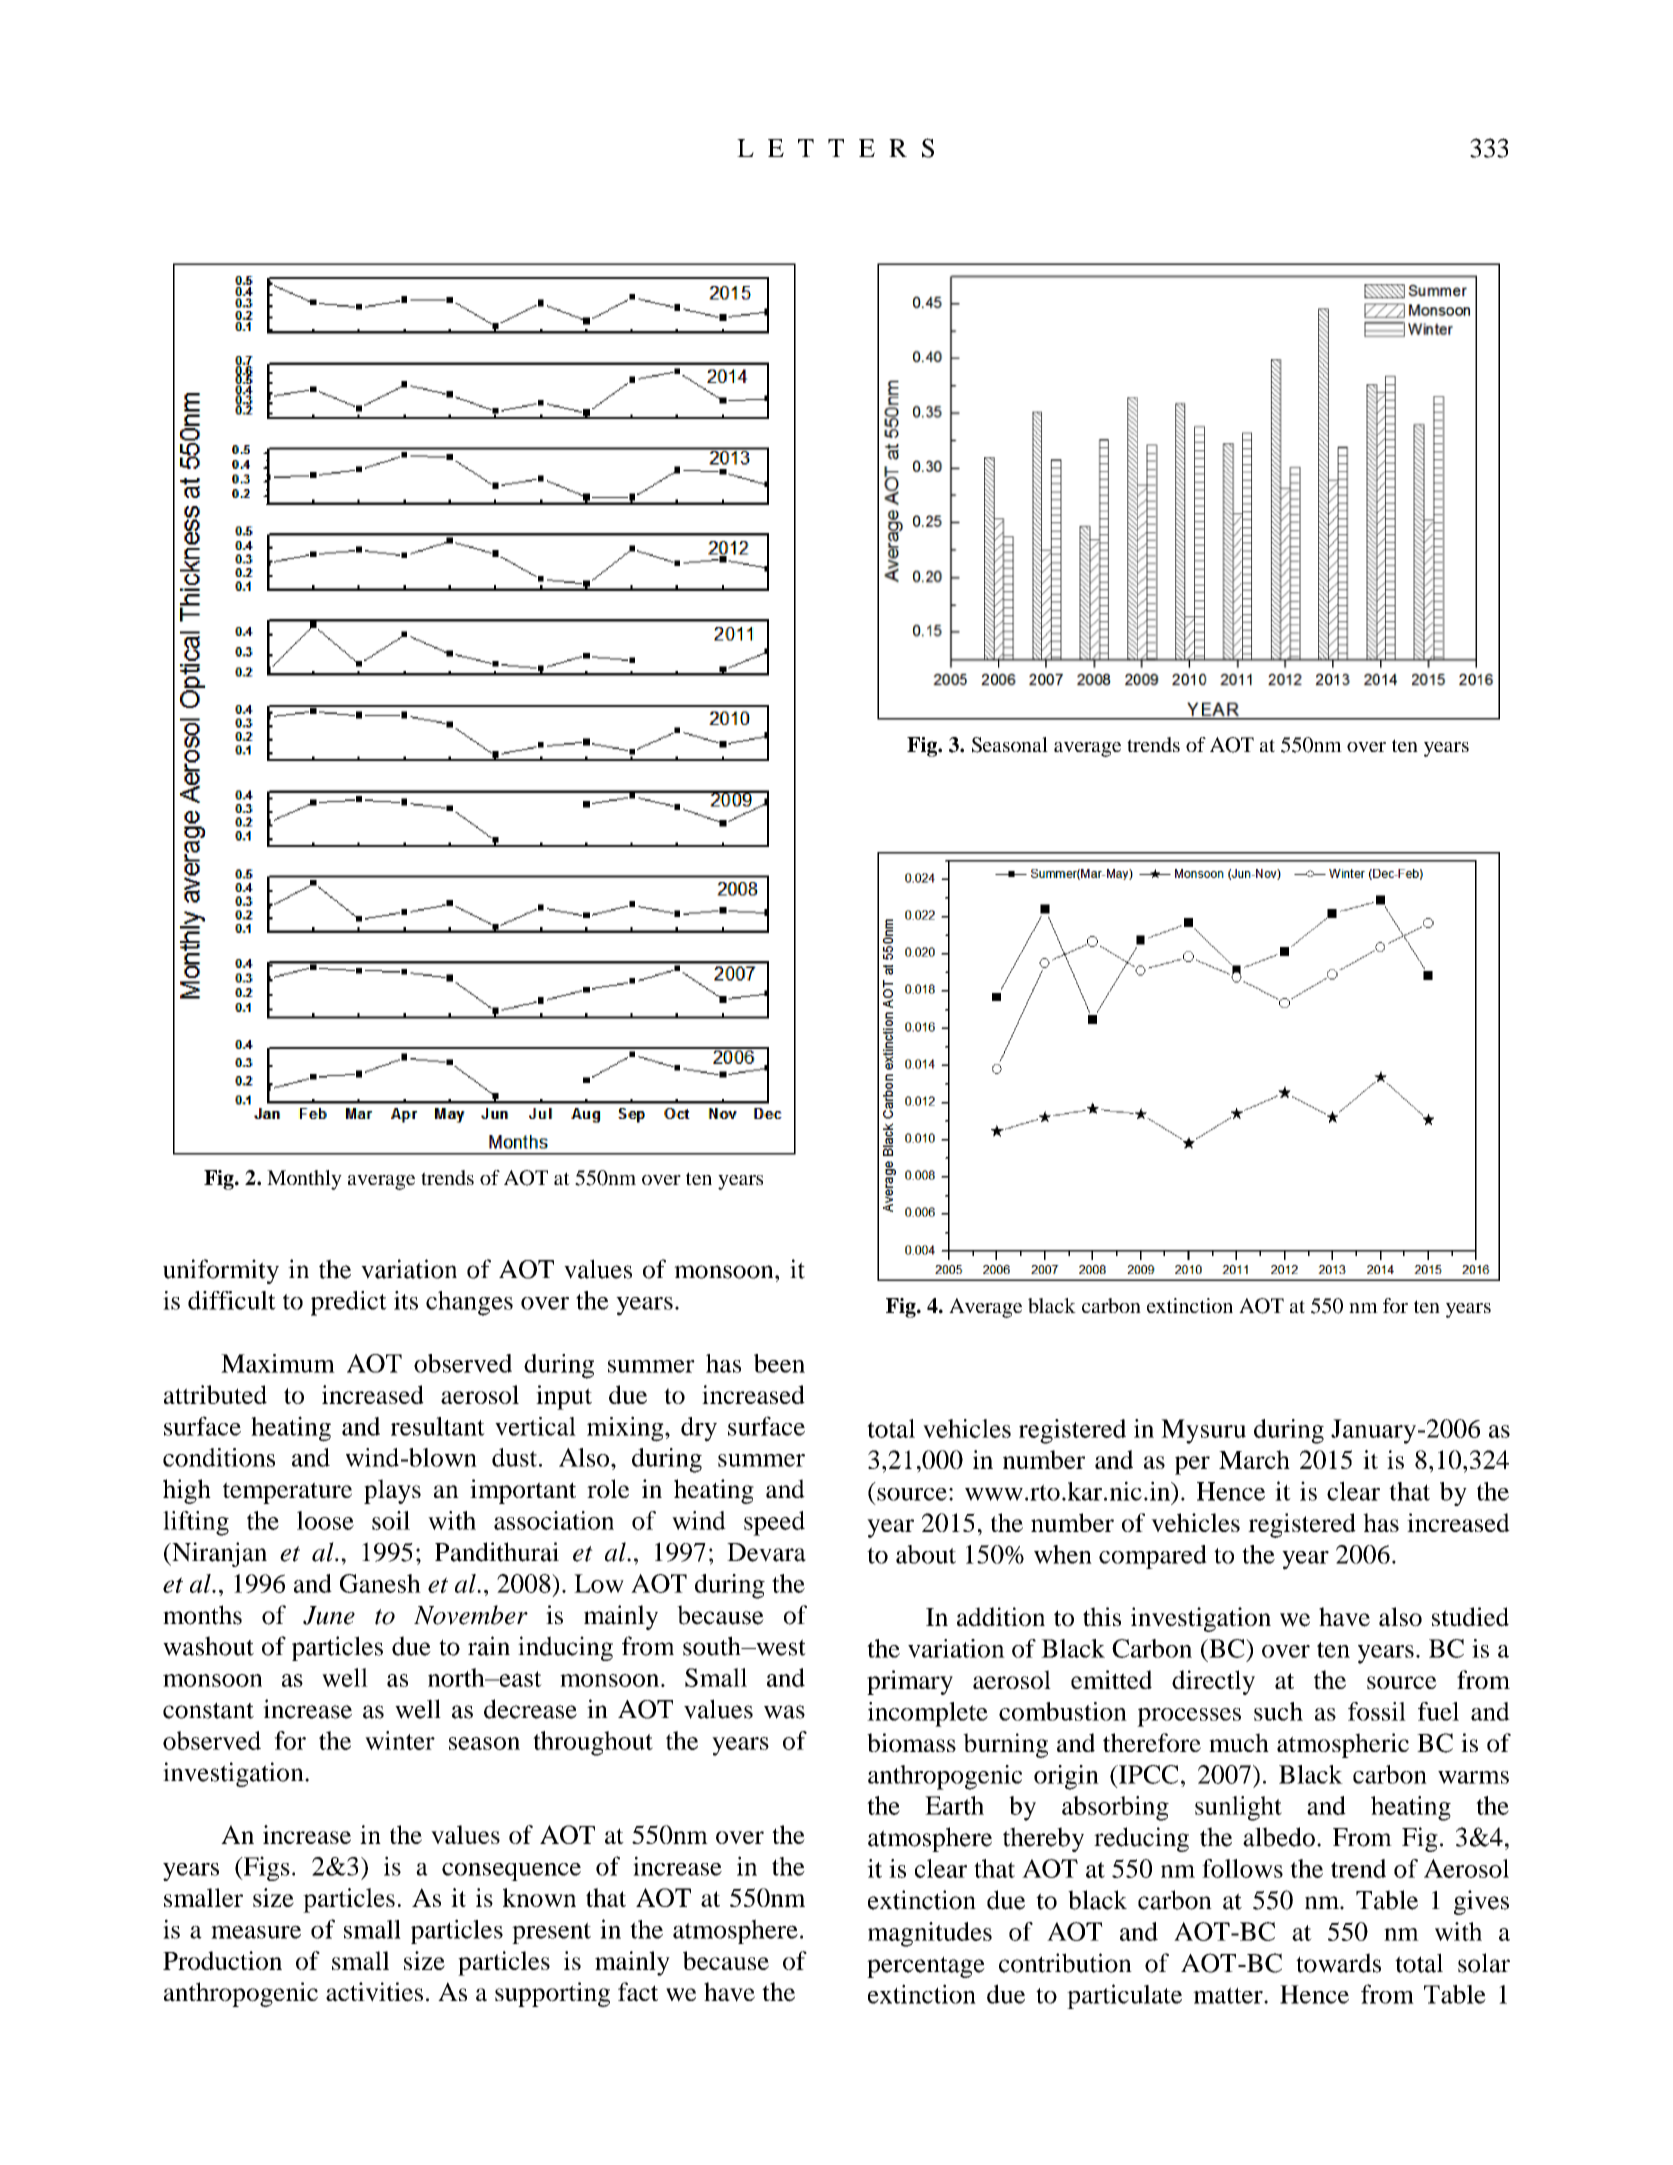 This document has height=2165, width=1673. I want to click on activities, so click(374, 1992).
